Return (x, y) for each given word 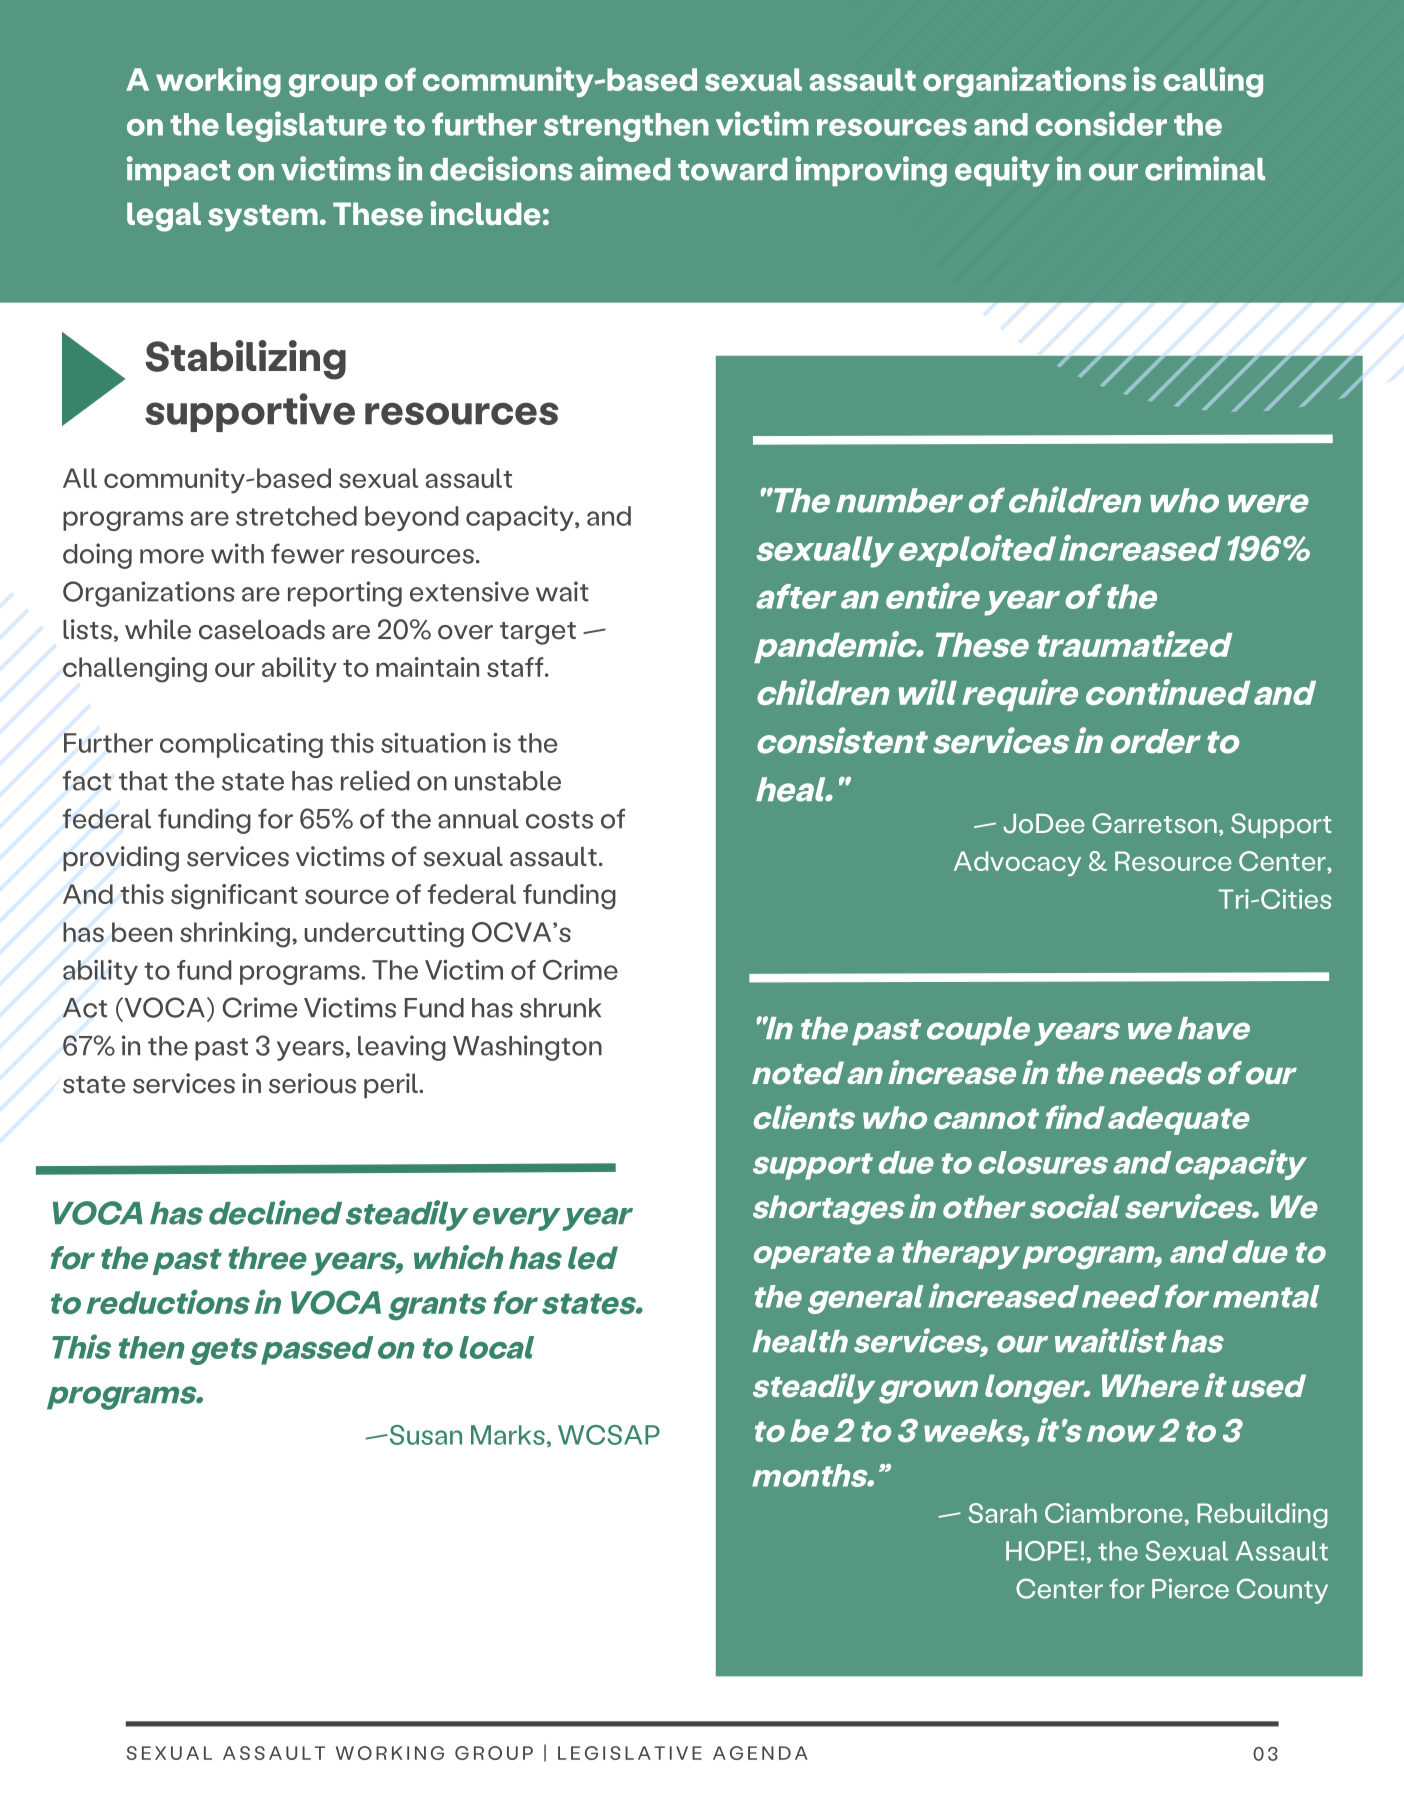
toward (732, 169)
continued (1168, 692)
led (593, 1258)
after (796, 596)
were (1268, 503)
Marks (508, 1435)
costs (559, 820)
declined (275, 1212)
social (1075, 1206)
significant (234, 897)
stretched (296, 516)
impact (178, 171)
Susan (424, 1435)
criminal (1205, 168)
